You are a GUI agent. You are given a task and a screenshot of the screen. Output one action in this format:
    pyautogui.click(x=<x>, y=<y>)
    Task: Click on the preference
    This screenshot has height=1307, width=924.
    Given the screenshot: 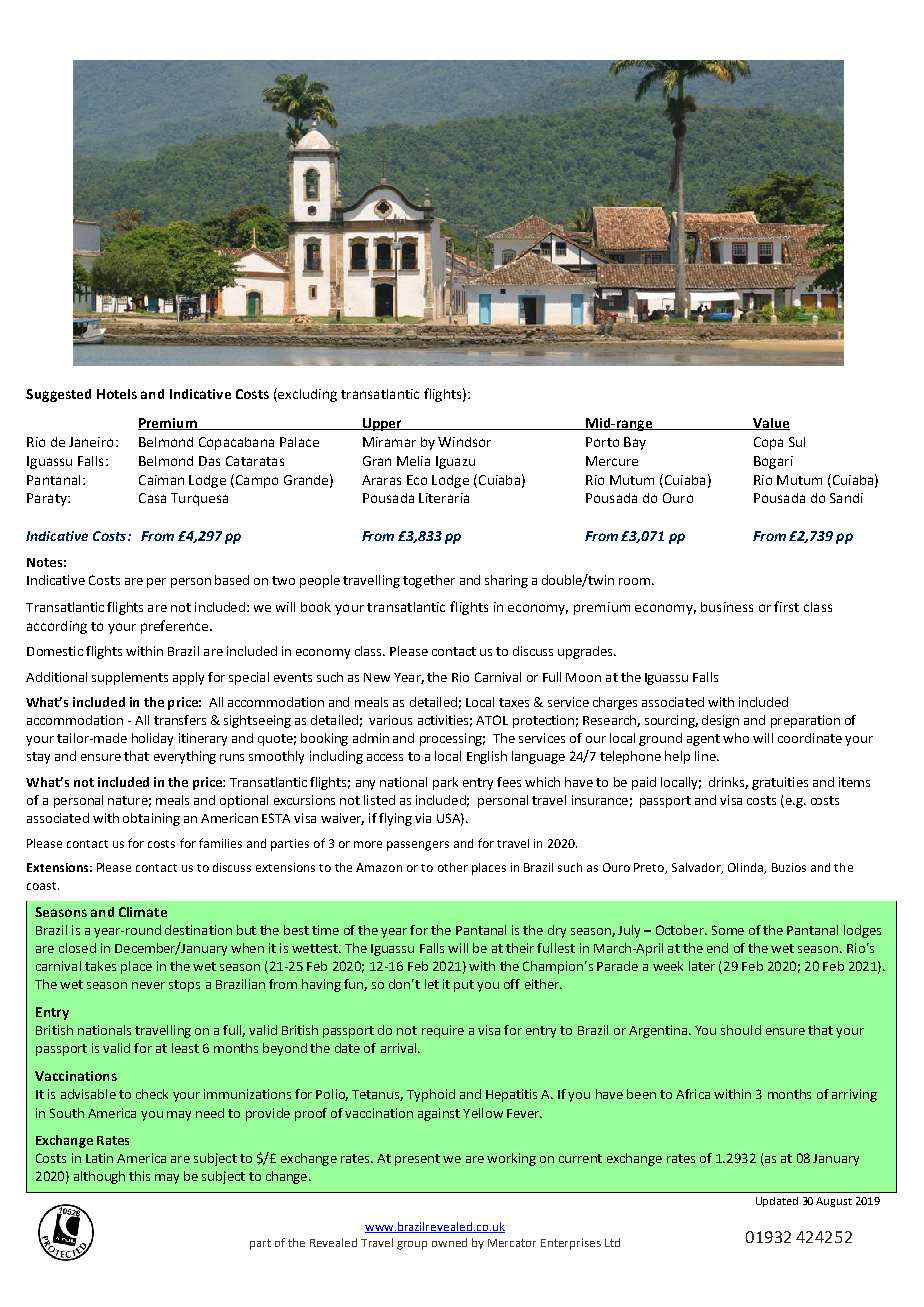 What is the action you would take?
    pyautogui.click(x=176, y=627)
